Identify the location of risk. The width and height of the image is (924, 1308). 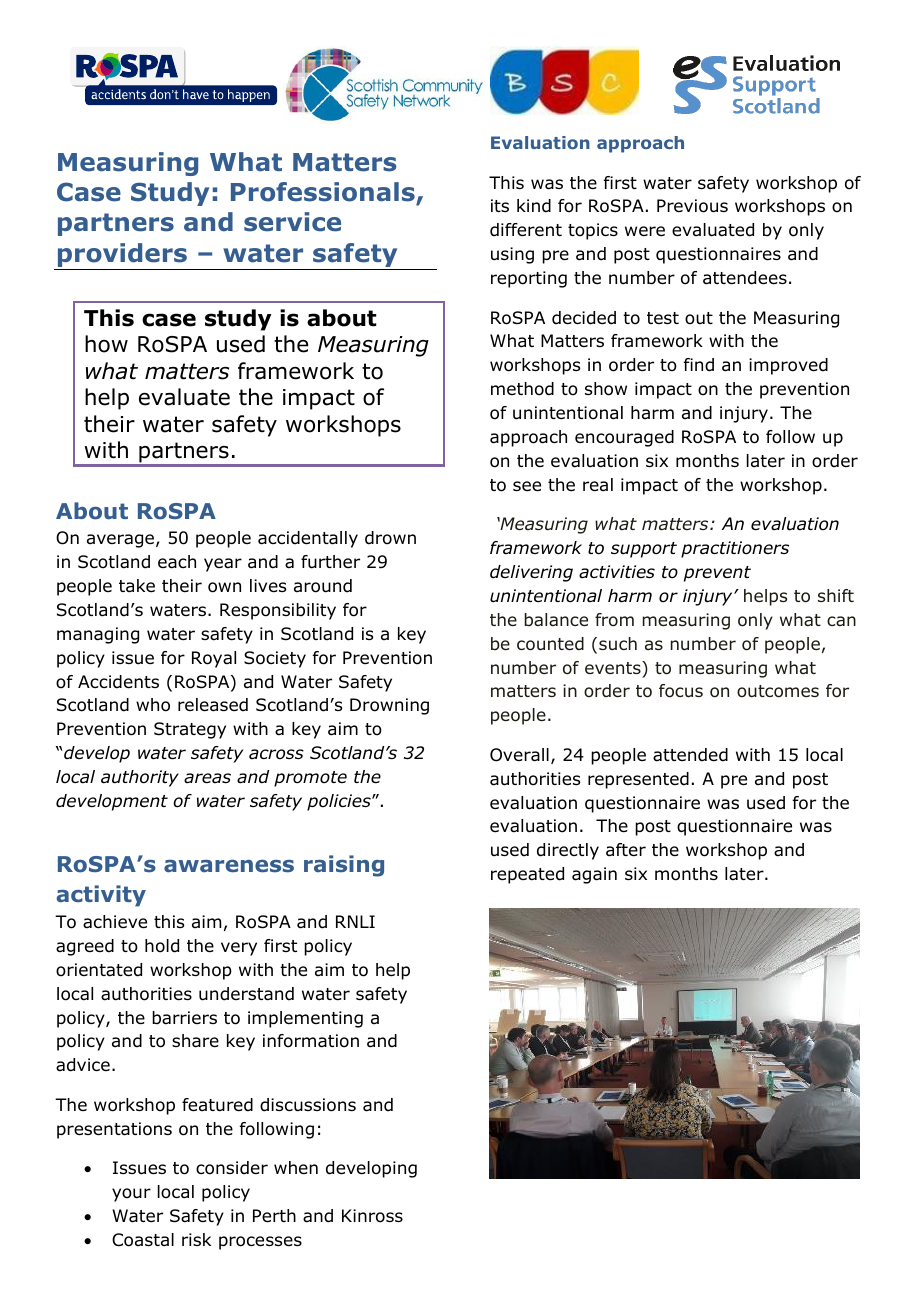
(196, 1239).
